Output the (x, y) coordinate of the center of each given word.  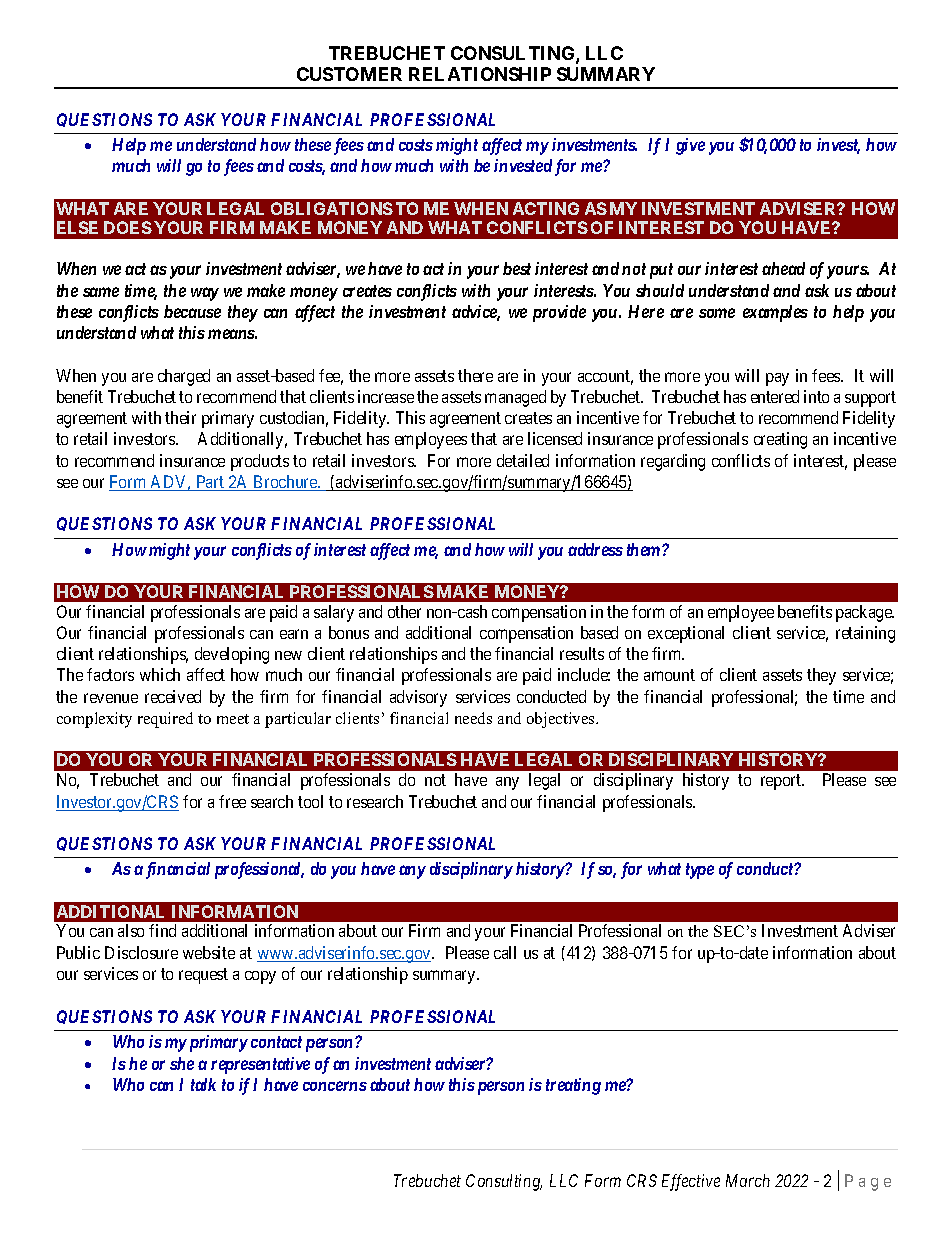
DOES (128, 227)
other (404, 611)
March (748, 1180)
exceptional (686, 634)
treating (573, 1086)
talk (203, 1084)
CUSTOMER (349, 74)
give (690, 146)
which (160, 674)
